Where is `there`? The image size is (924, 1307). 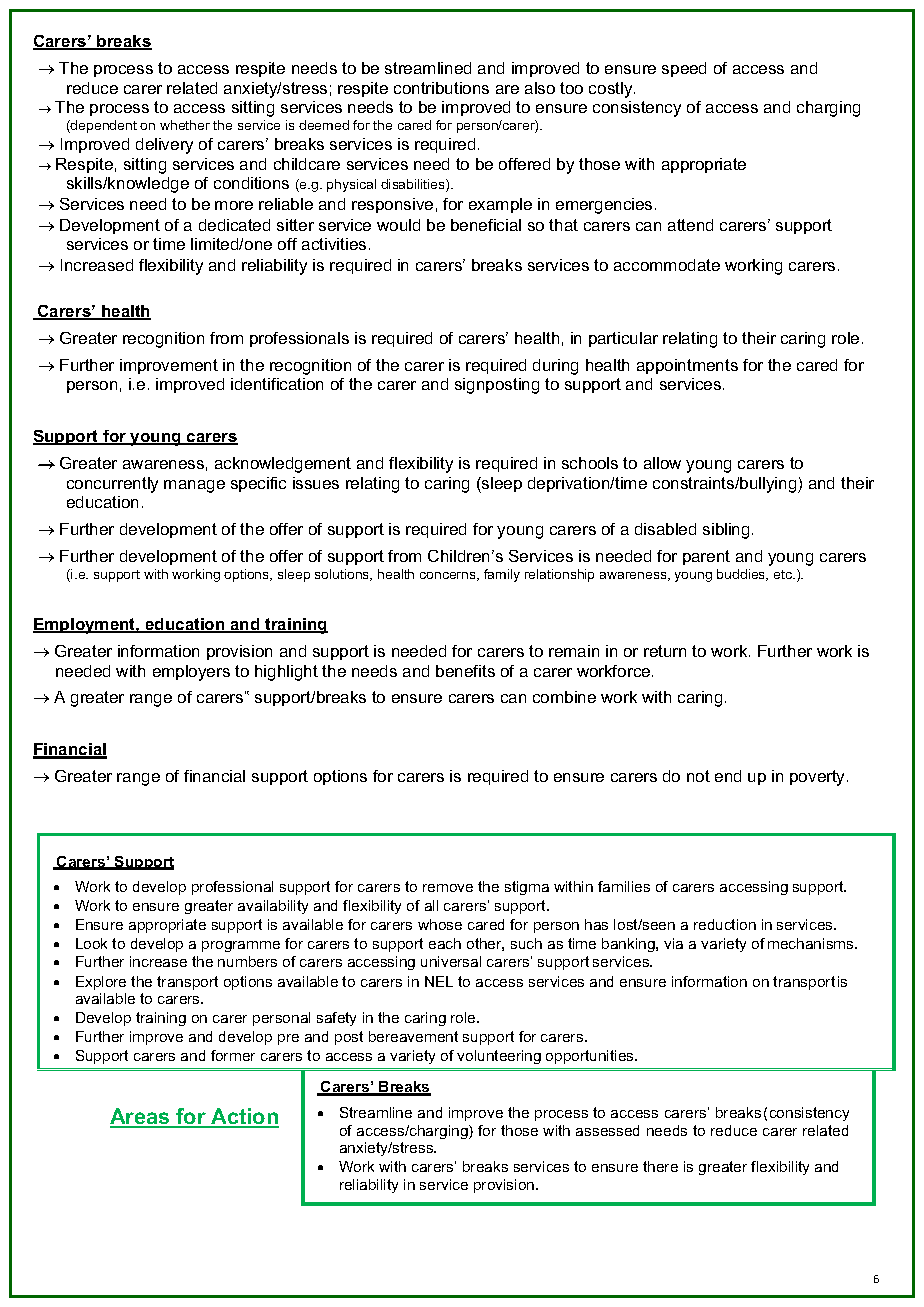
there is located at coordinates (660, 1166).
